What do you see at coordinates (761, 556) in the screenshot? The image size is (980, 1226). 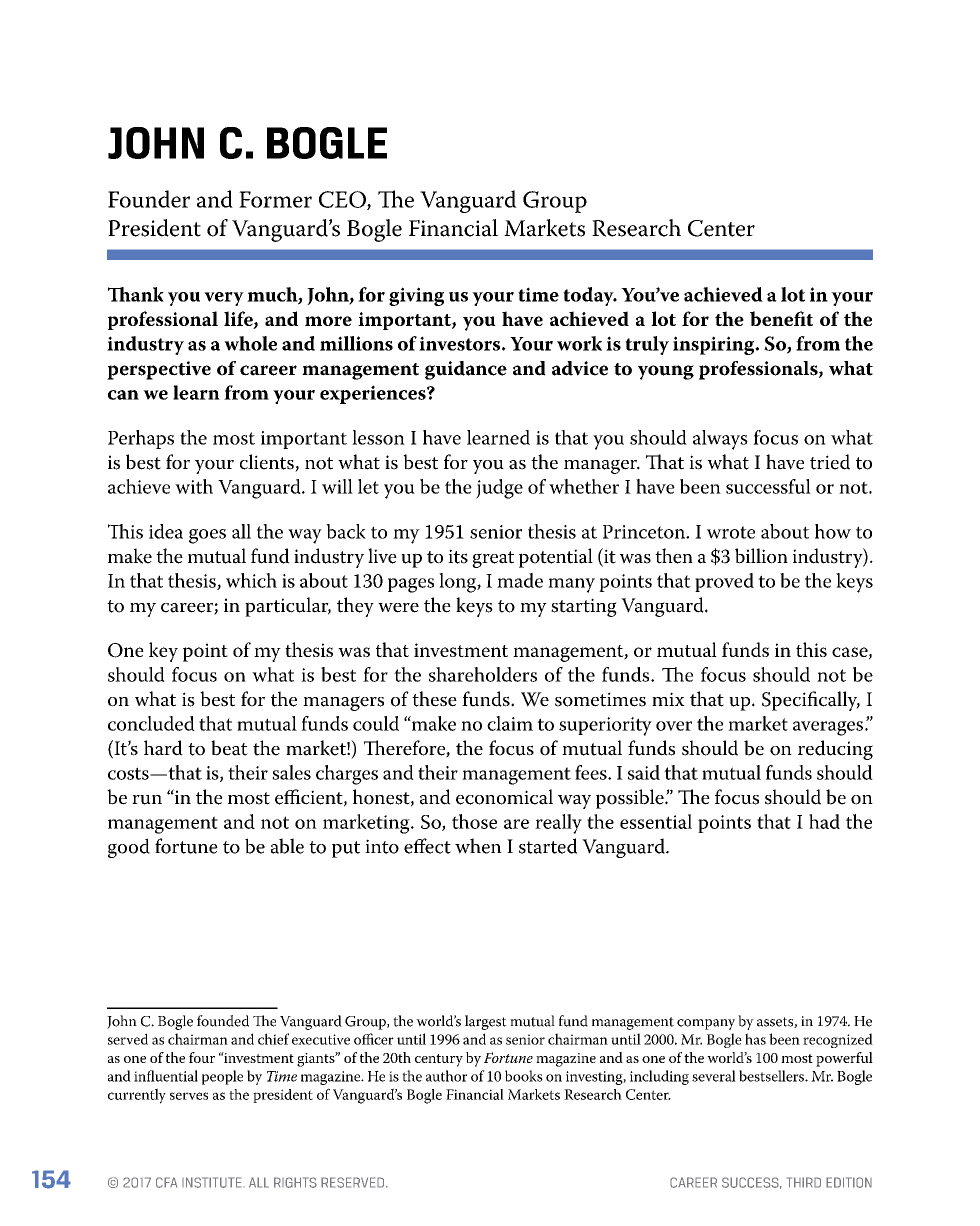 I see `billion` at bounding box center [761, 556].
